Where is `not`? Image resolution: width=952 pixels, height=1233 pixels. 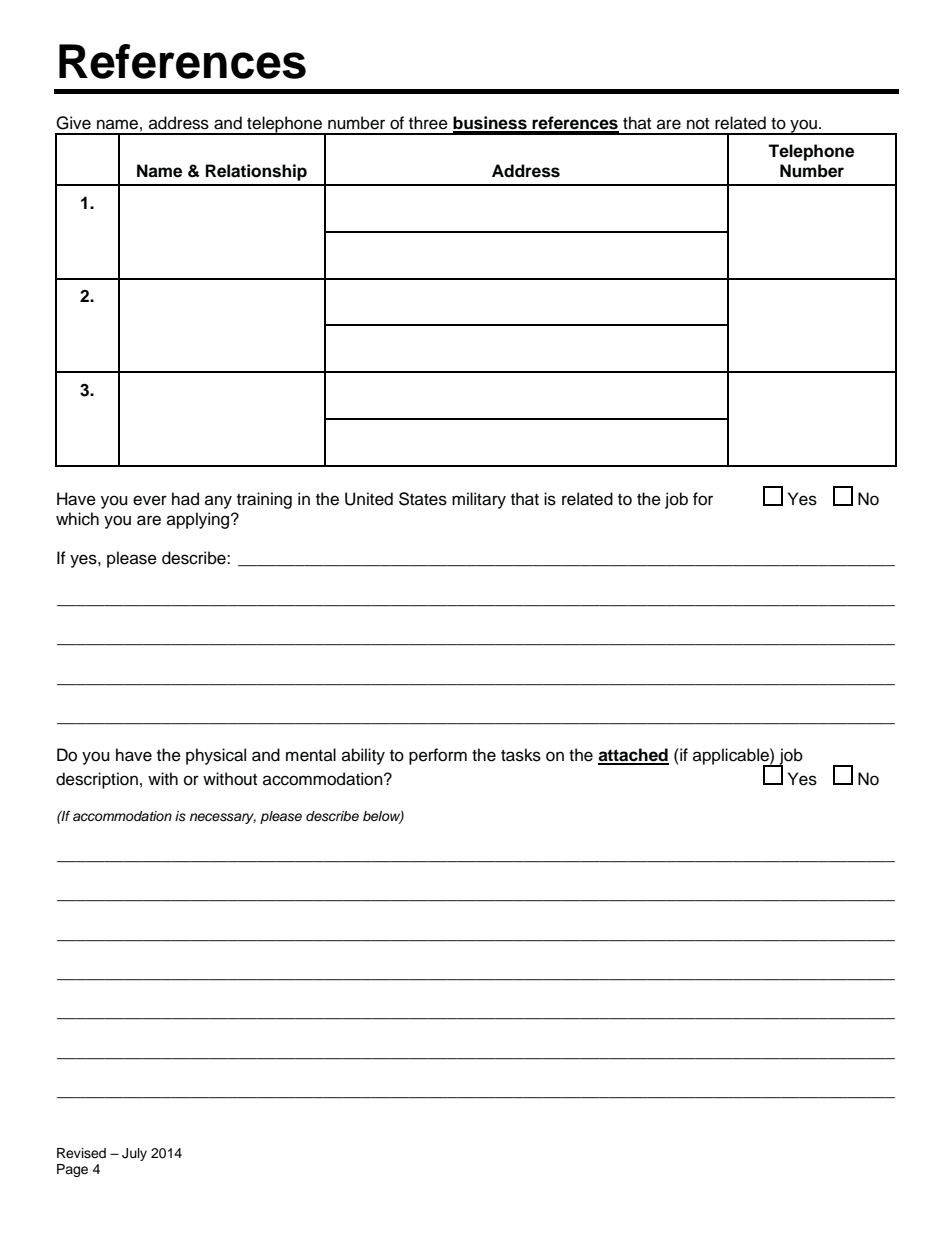
not is located at coordinates (698, 124).
